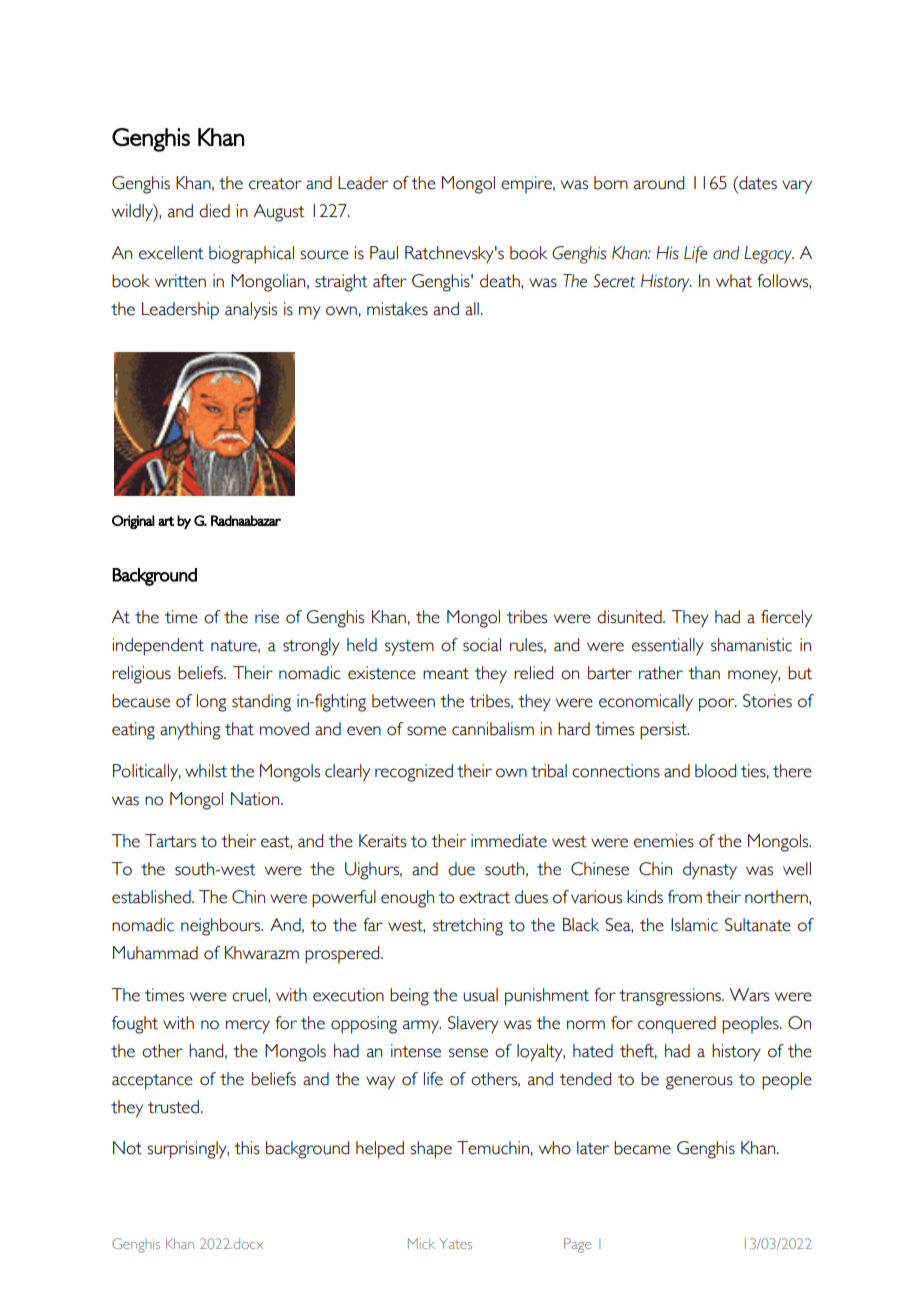 The height and width of the screenshot is (1308, 924). I want to click on dates, so click(757, 183).
